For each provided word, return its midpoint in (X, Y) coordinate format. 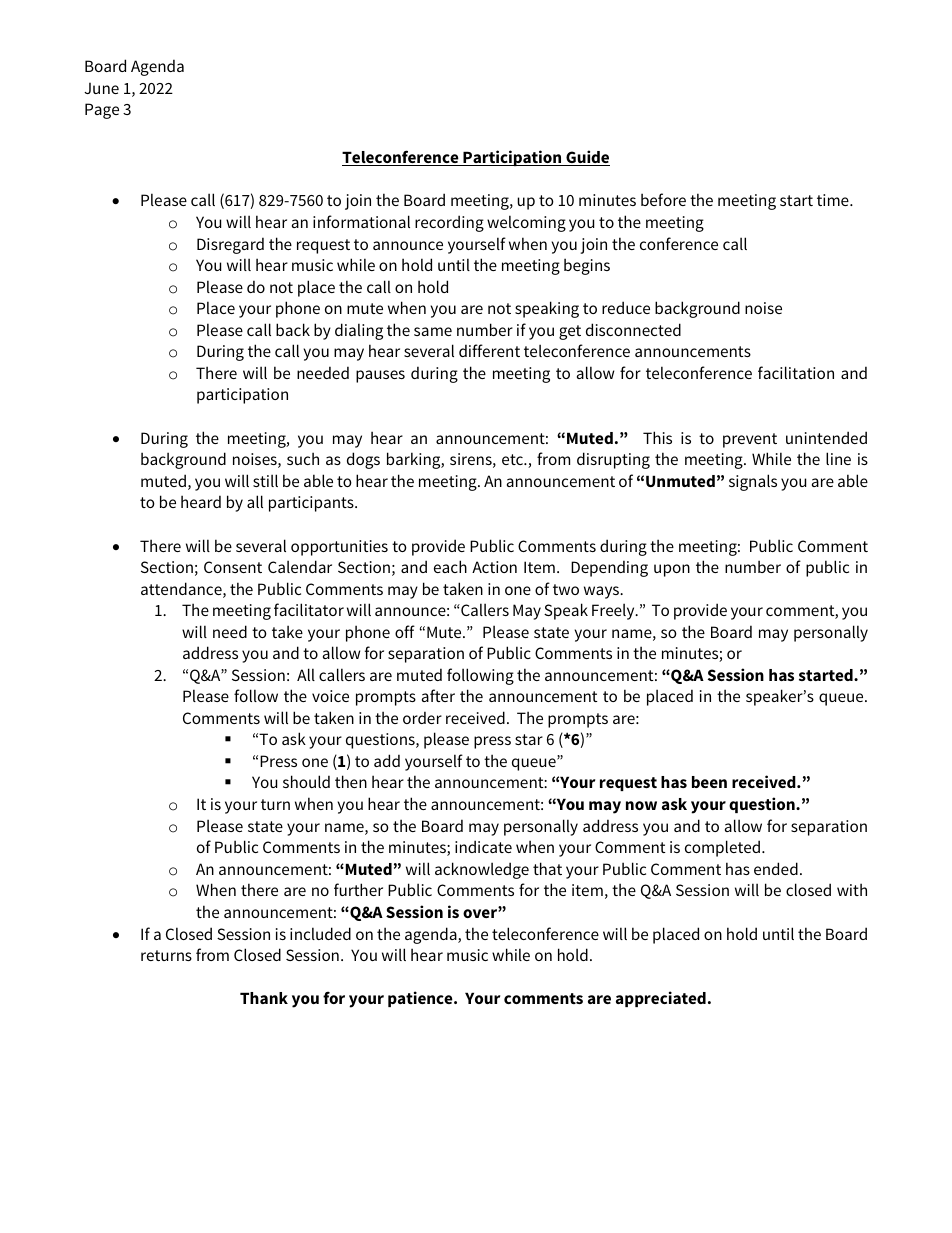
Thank (264, 998)
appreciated (661, 999)
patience (421, 999)
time (834, 200)
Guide (587, 158)
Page (102, 111)
